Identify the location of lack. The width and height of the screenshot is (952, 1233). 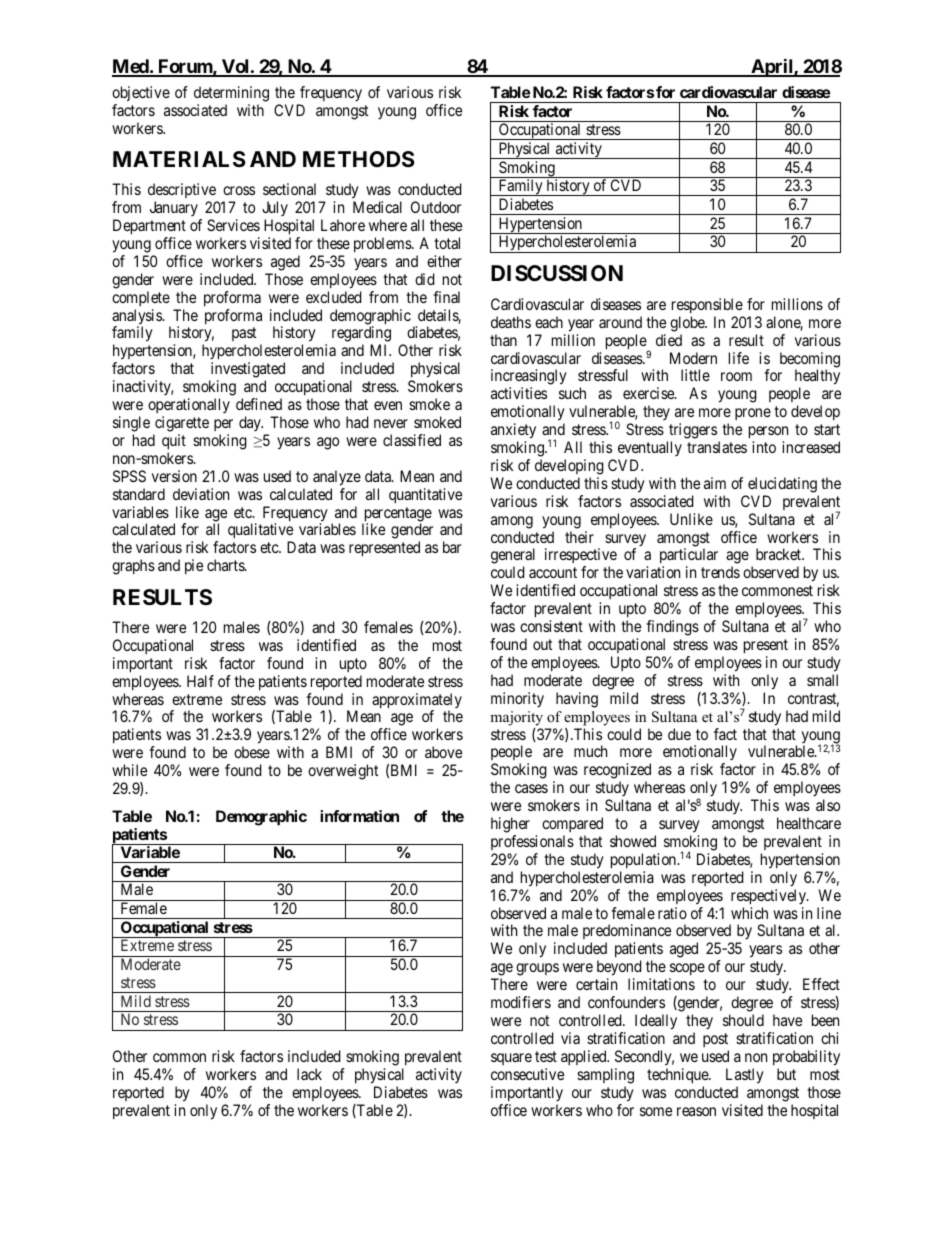
(309, 1074).
